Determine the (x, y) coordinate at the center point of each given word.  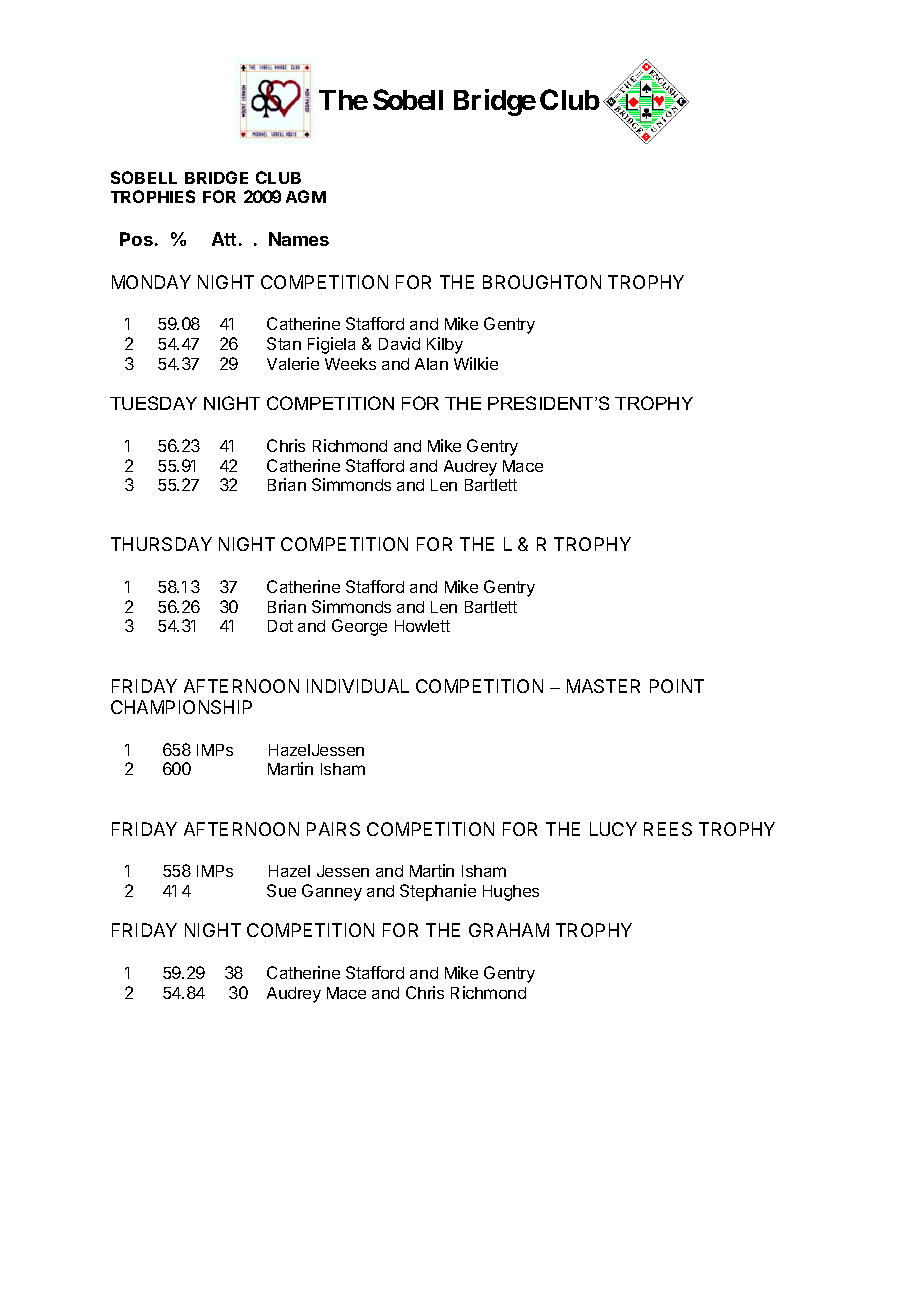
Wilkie (476, 363)
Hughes (511, 893)
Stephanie (438, 892)
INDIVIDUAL (358, 686)
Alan (431, 364)
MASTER (603, 686)
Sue (281, 890)
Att (224, 239)
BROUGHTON (542, 282)
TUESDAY (153, 403)
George (359, 627)
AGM (306, 196)
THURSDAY (161, 544)
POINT (677, 686)
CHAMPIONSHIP (181, 707)
